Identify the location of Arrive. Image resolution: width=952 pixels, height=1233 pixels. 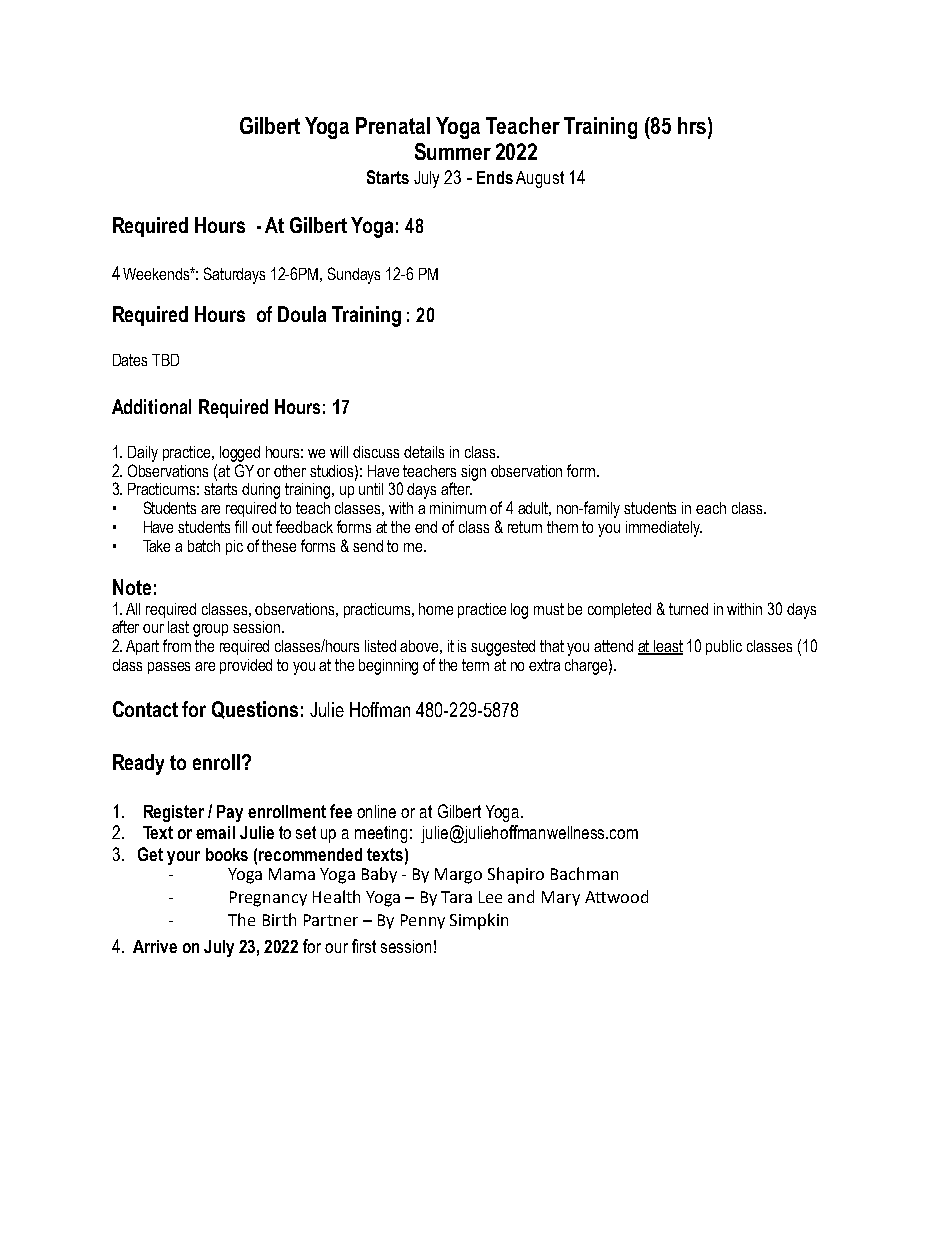
(155, 946).
